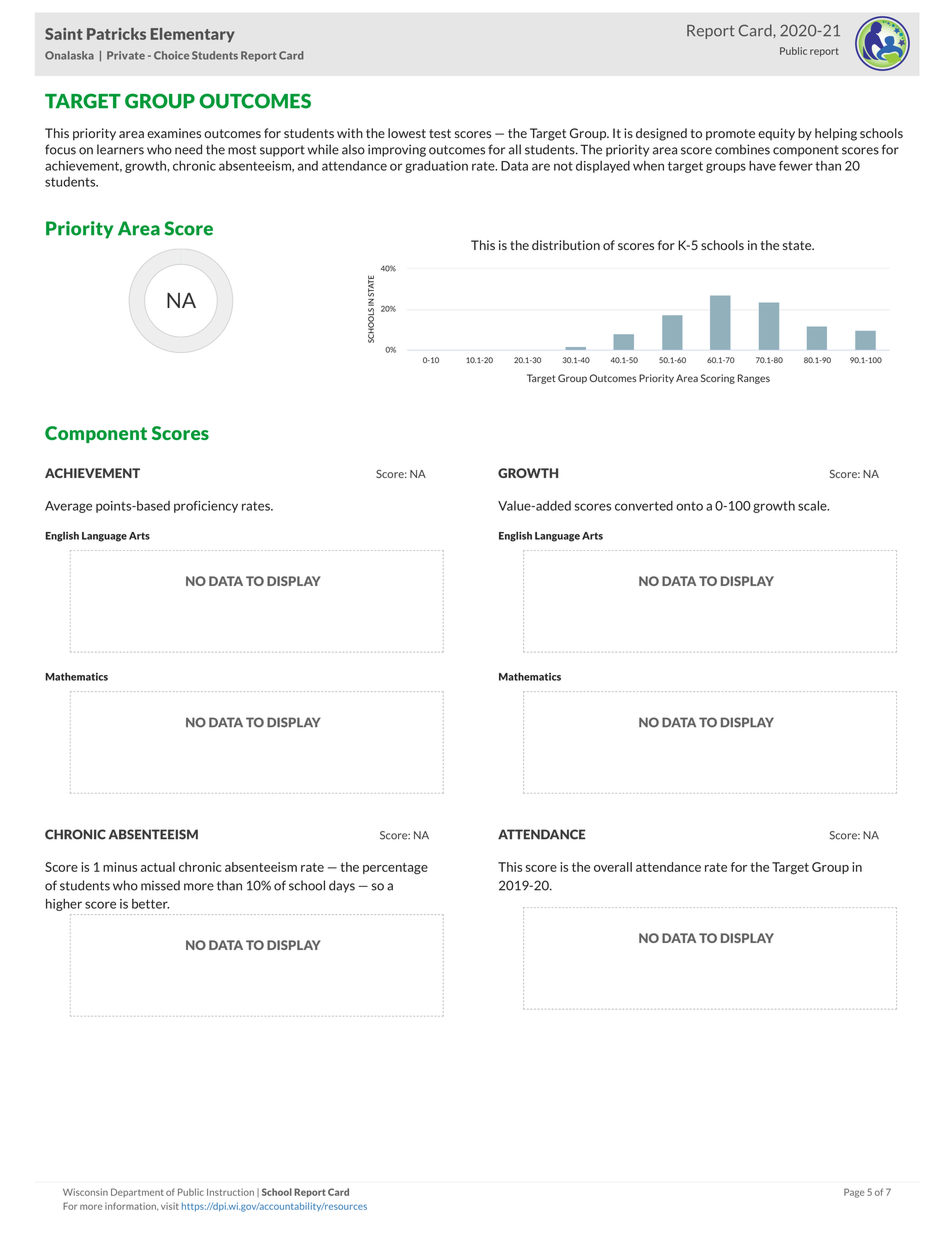 The image size is (952, 1233). Describe the element at coordinates (137, 1192) in the screenshot. I see `Department` at that location.
